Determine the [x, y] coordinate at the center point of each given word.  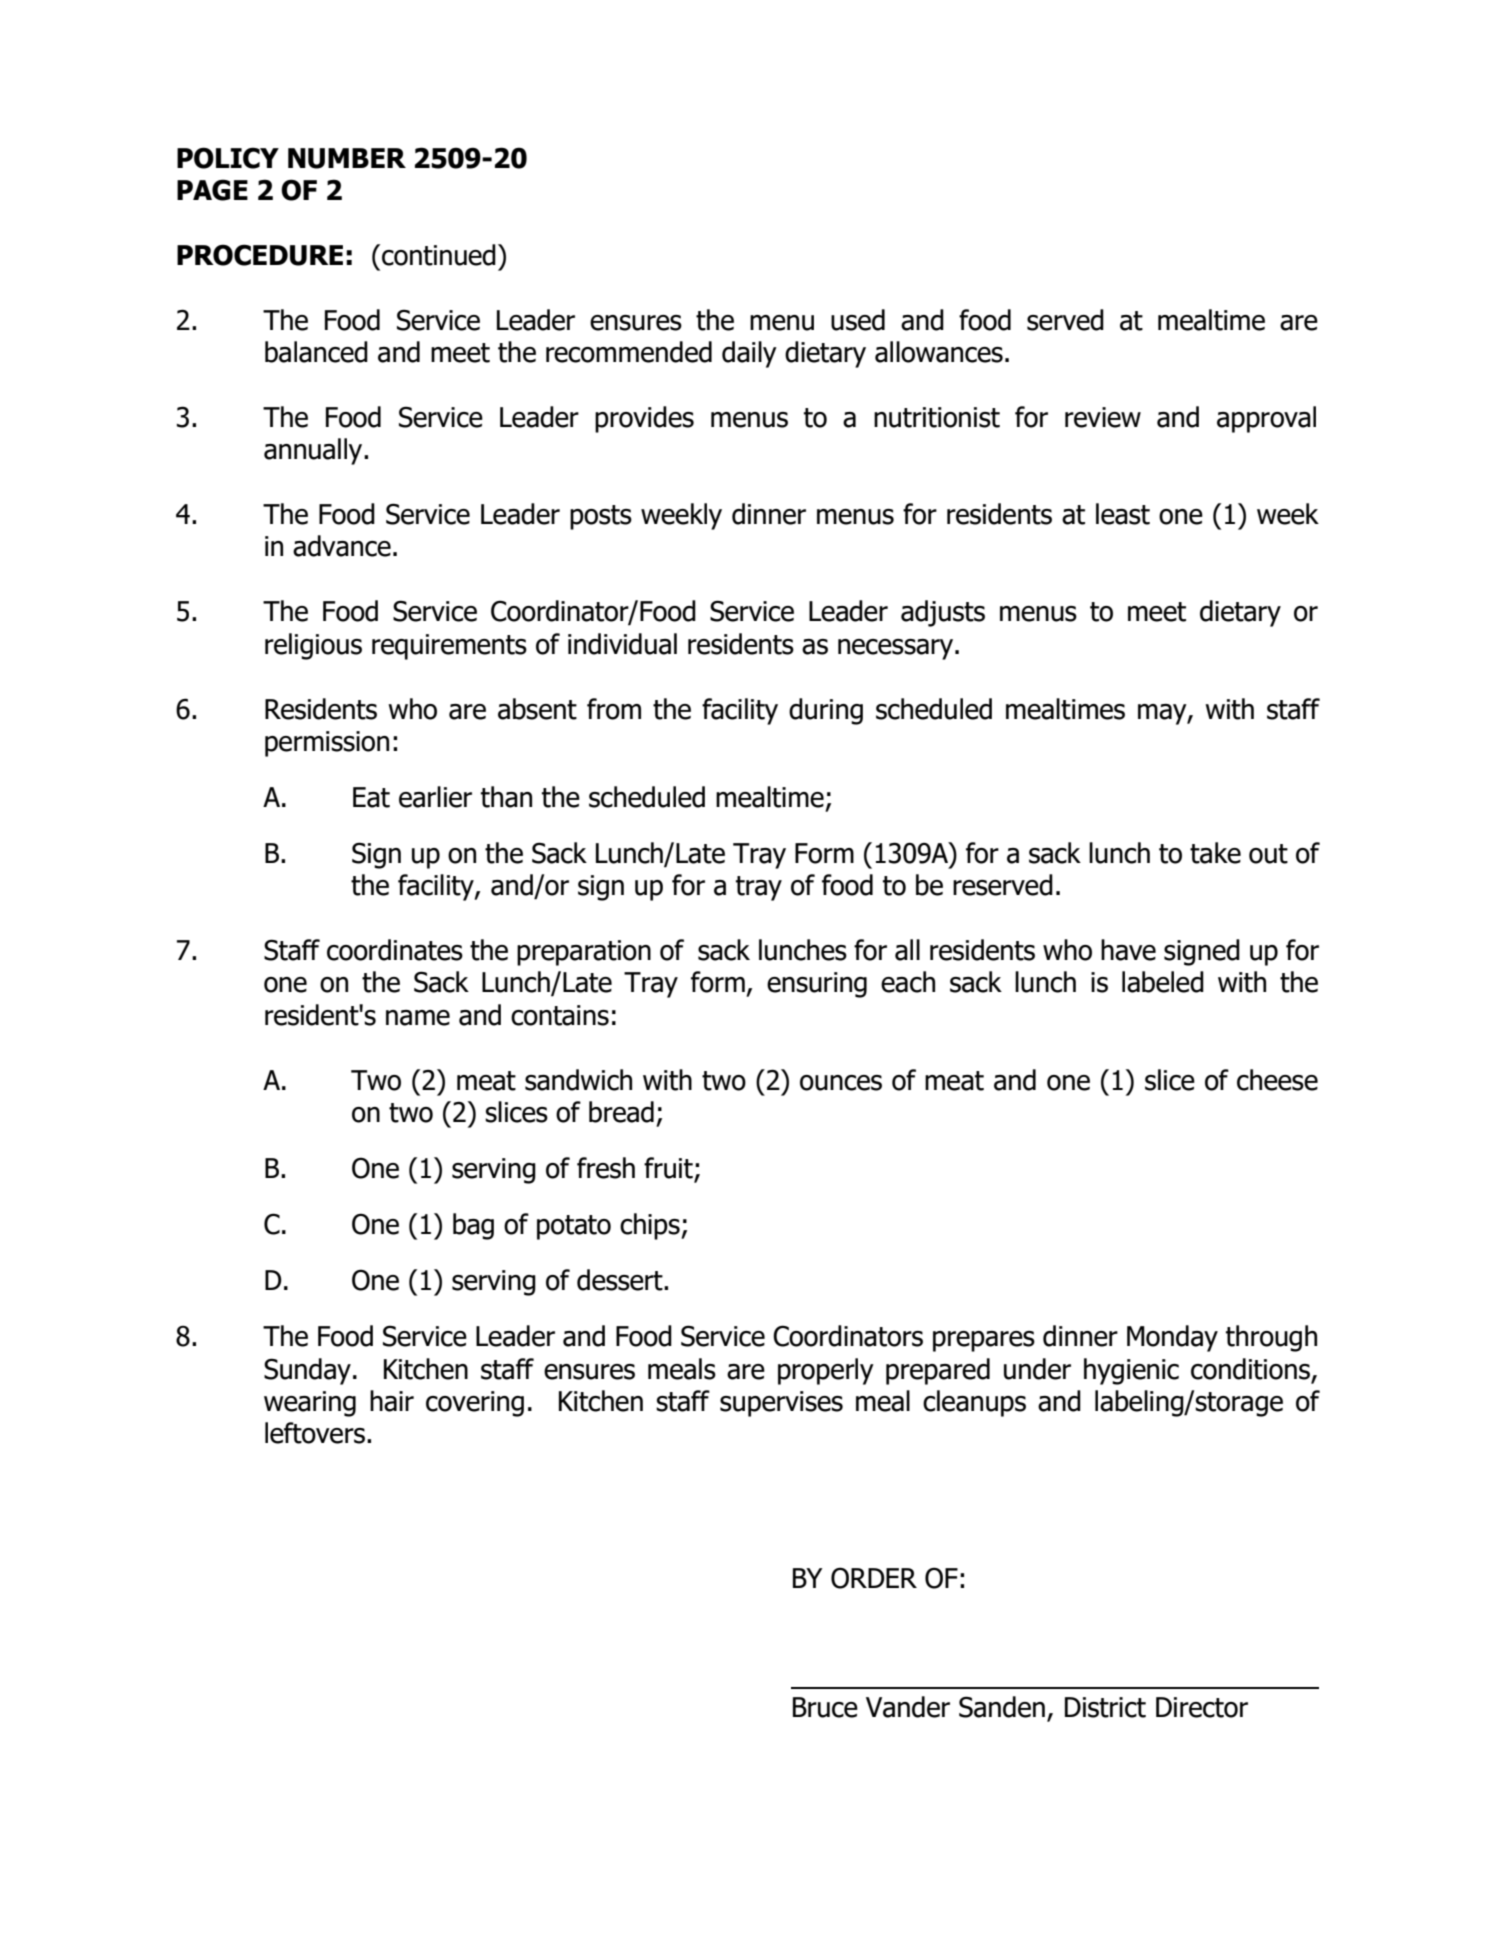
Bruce [825, 1707]
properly [826, 1371]
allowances [939, 352]
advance [342, 546]
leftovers [315, 1433]
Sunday [307, 1371]
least [1123, 514]
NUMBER [347, 158]
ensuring [817, 985]
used [858, 320]
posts [601, 517]
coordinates [395, 950]
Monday [1172, 1338]
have [1128, 950]
